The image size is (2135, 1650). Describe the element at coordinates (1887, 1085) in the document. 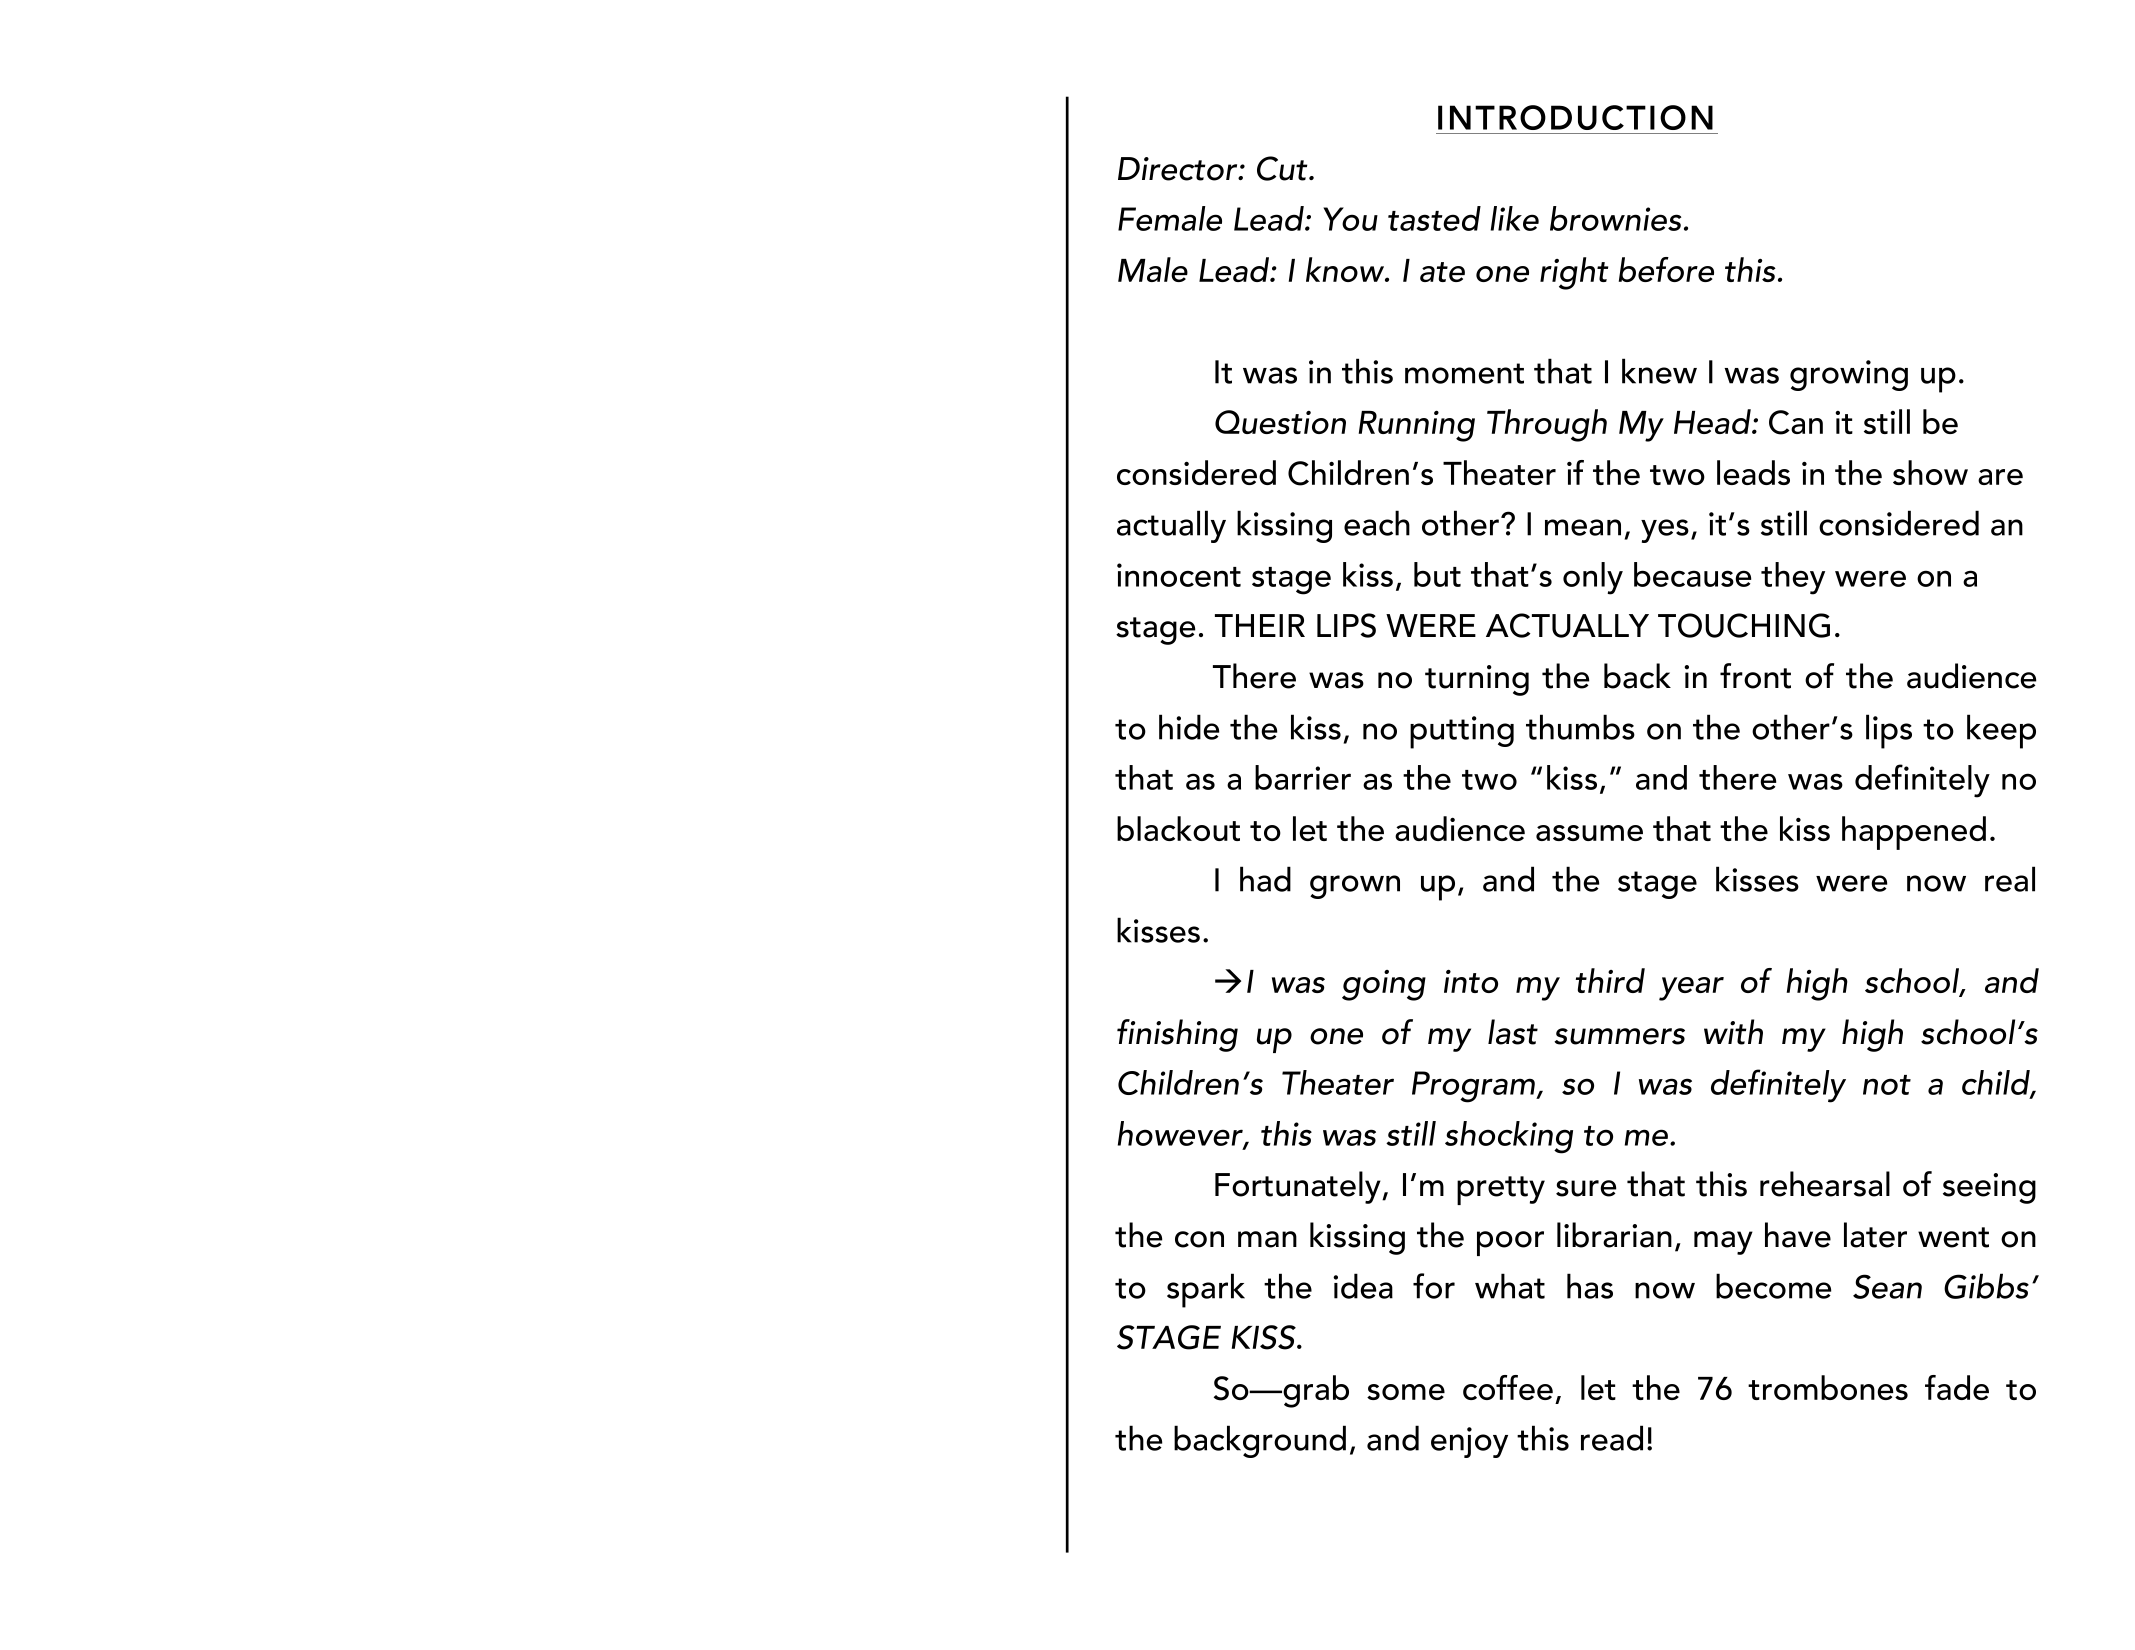

I see `not` at that location.
